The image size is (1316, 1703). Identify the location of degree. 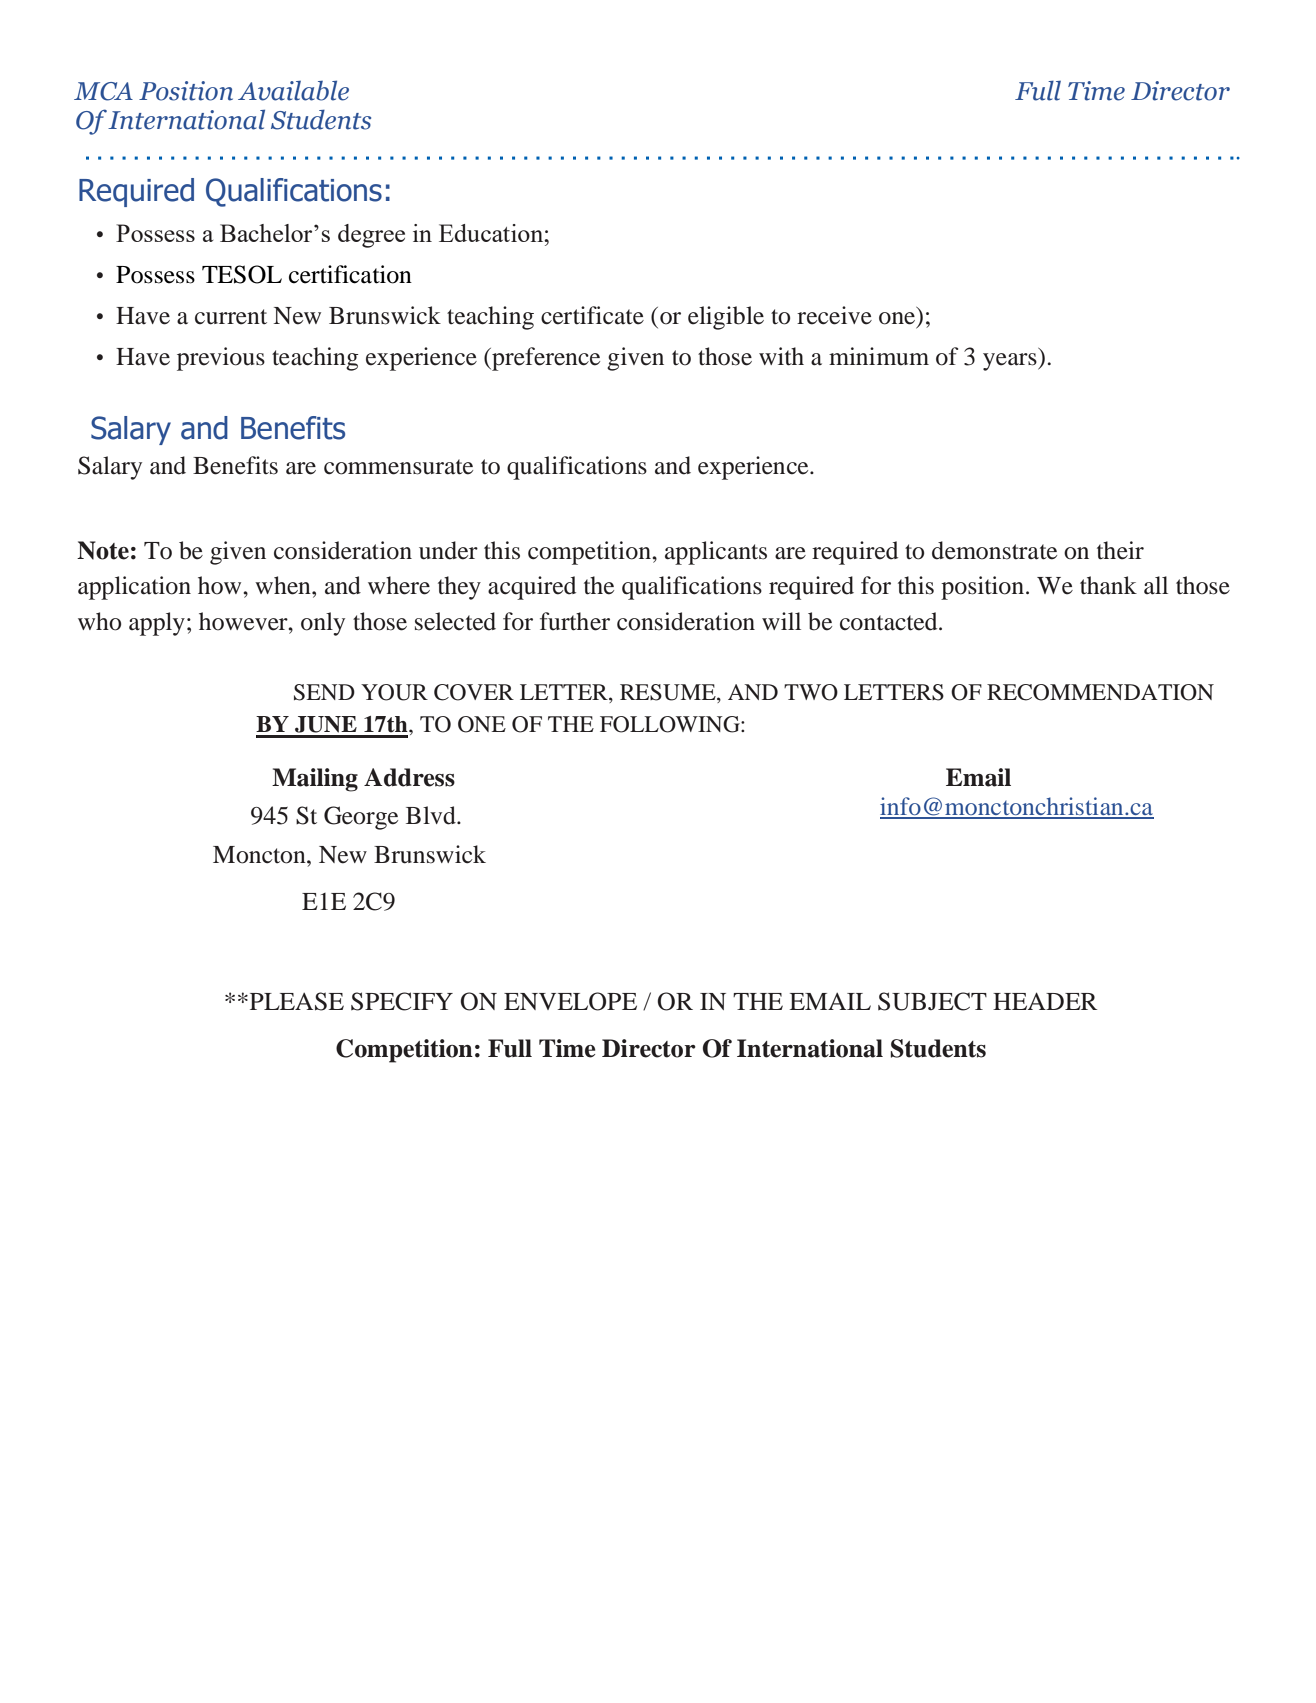
(371, 236).
